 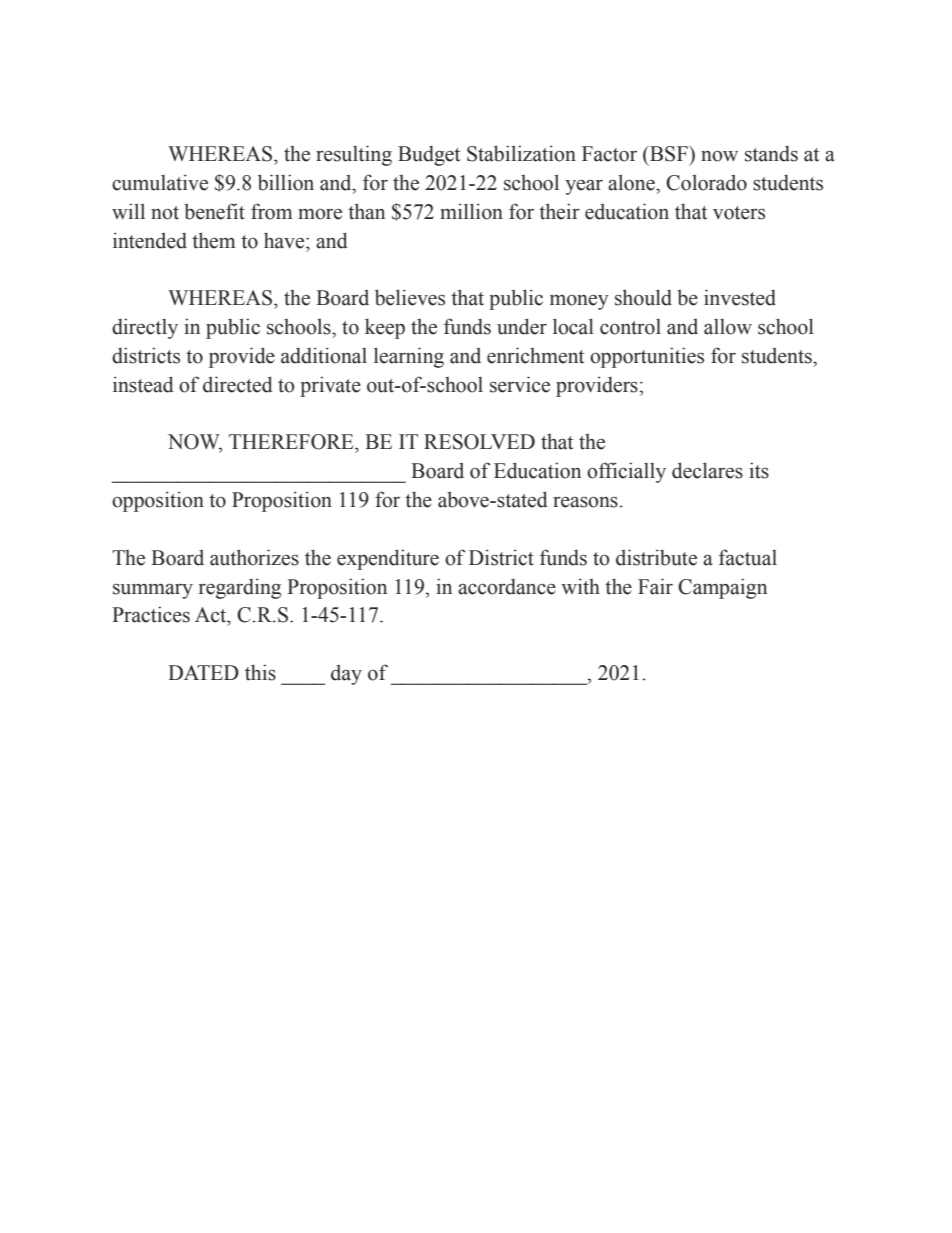 I want to click on declares, so click(x=707, y=470).
